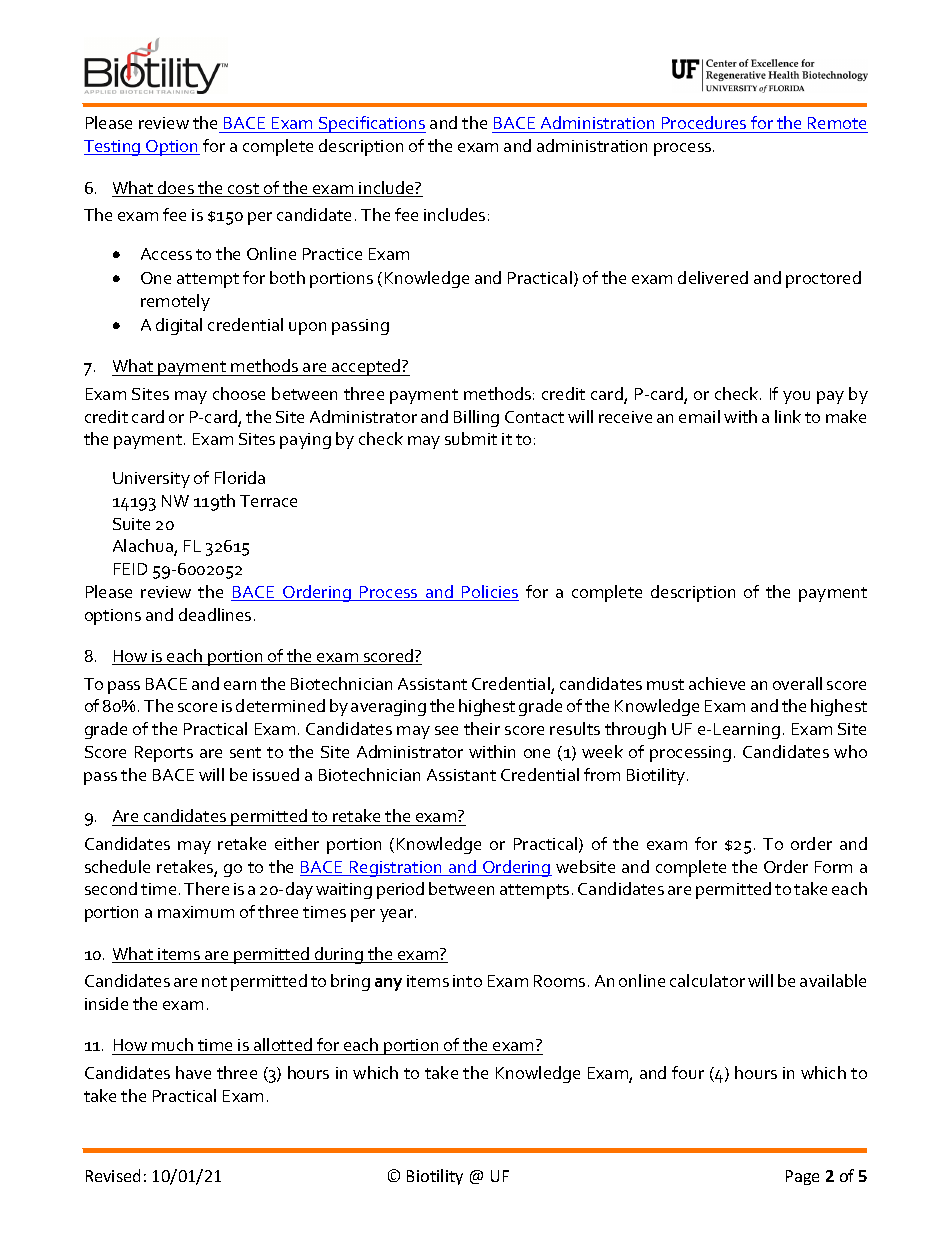 This page has width=952, height=1233. Describe the element at coordinates (371, 124) in the page. I see `Specifications` at that location.
